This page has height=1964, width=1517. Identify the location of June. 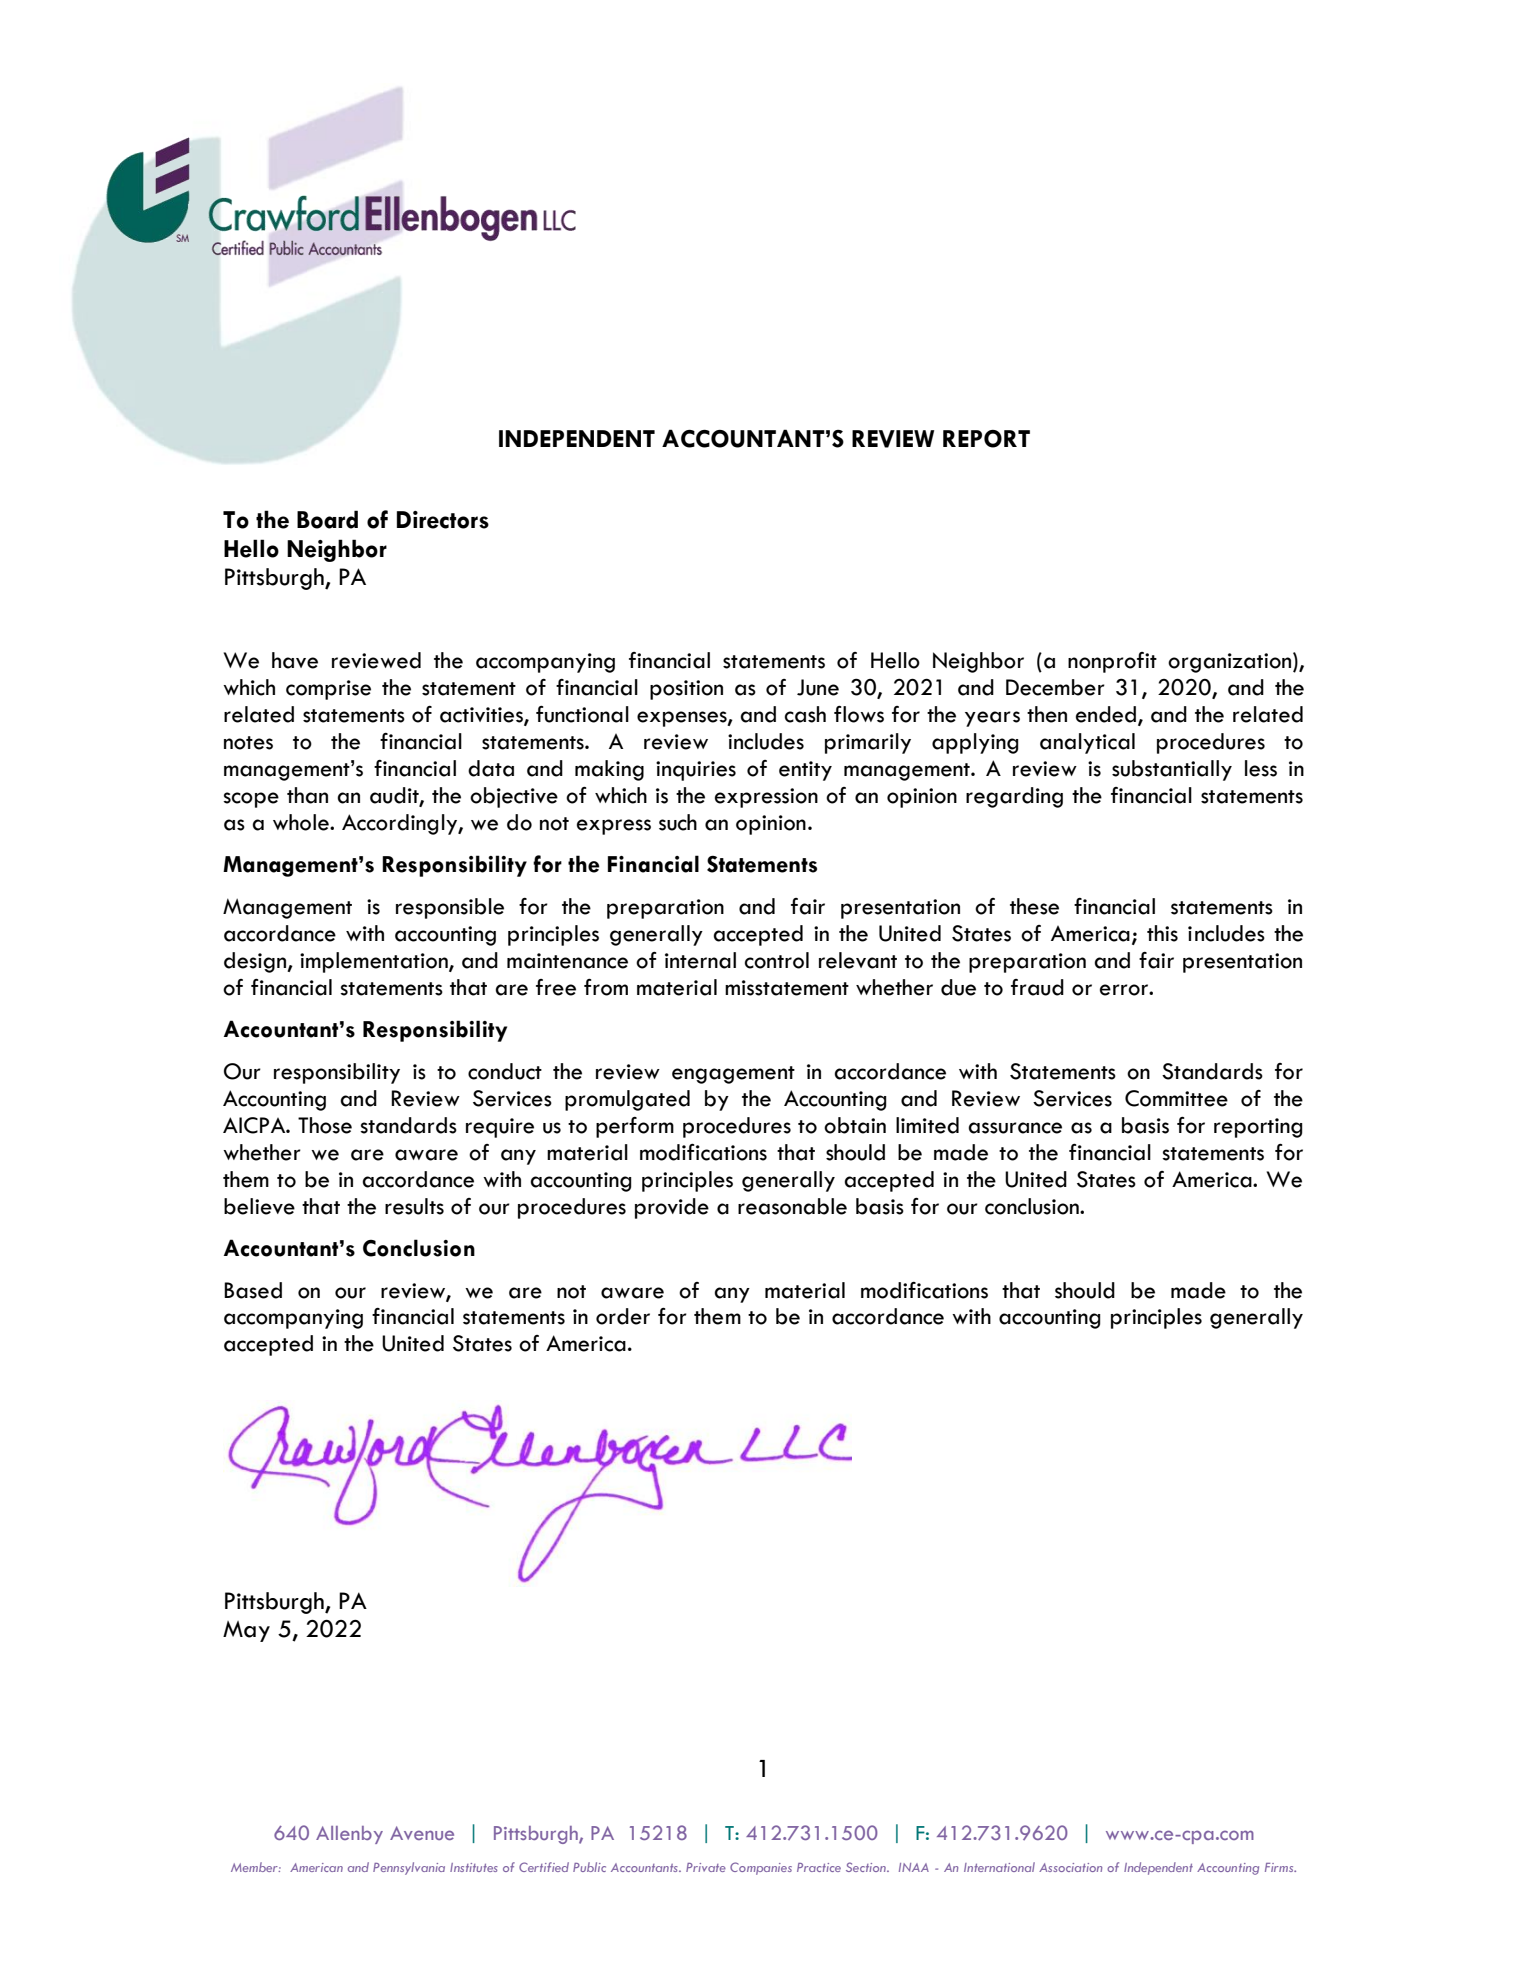
(818, 687).
